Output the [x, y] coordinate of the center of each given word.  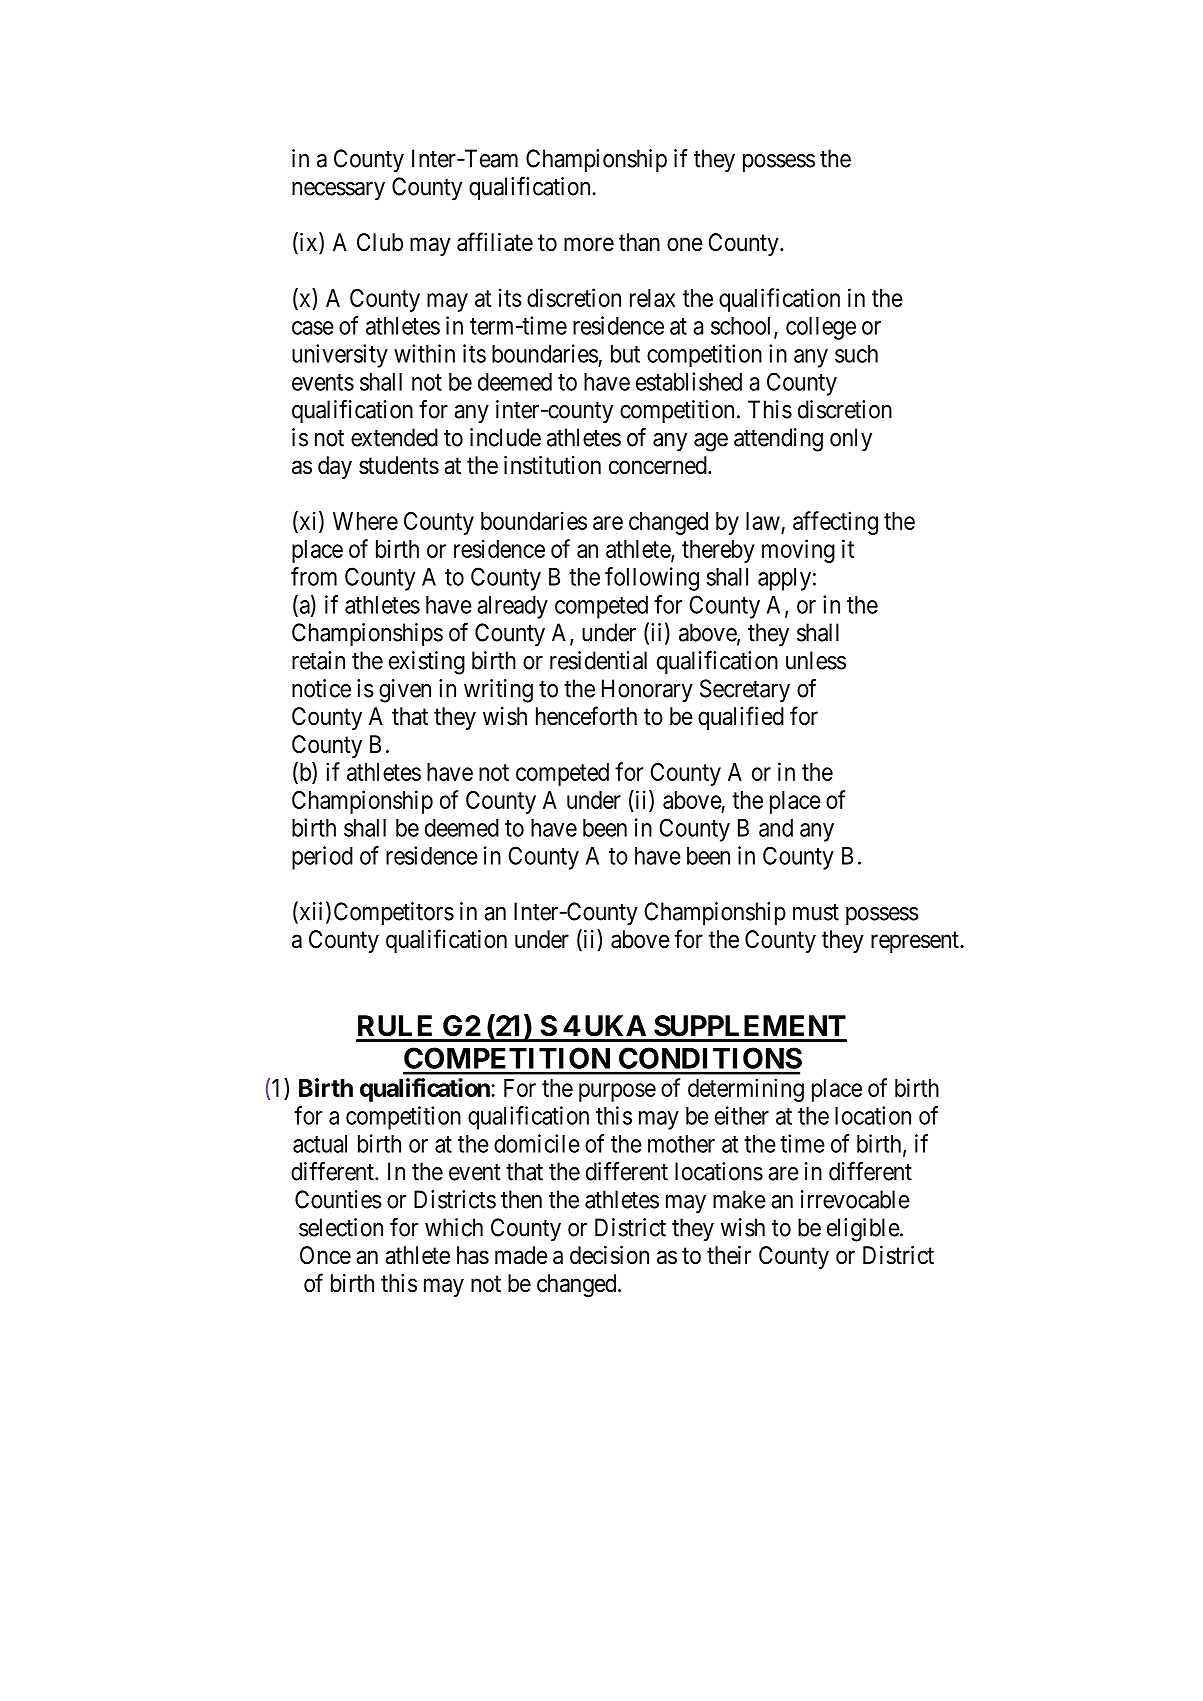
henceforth [586, 716]
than [639, 242]
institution [552, 465]
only [851, 440]
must [816, 912]
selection [341, 1227]
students [399, 465]
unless [816, 660]
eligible [863, 1230]
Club [380, 242]
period [322, 858]
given [405, 691]
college [821, 328]
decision [609, 1255]
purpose [617, 1092]
